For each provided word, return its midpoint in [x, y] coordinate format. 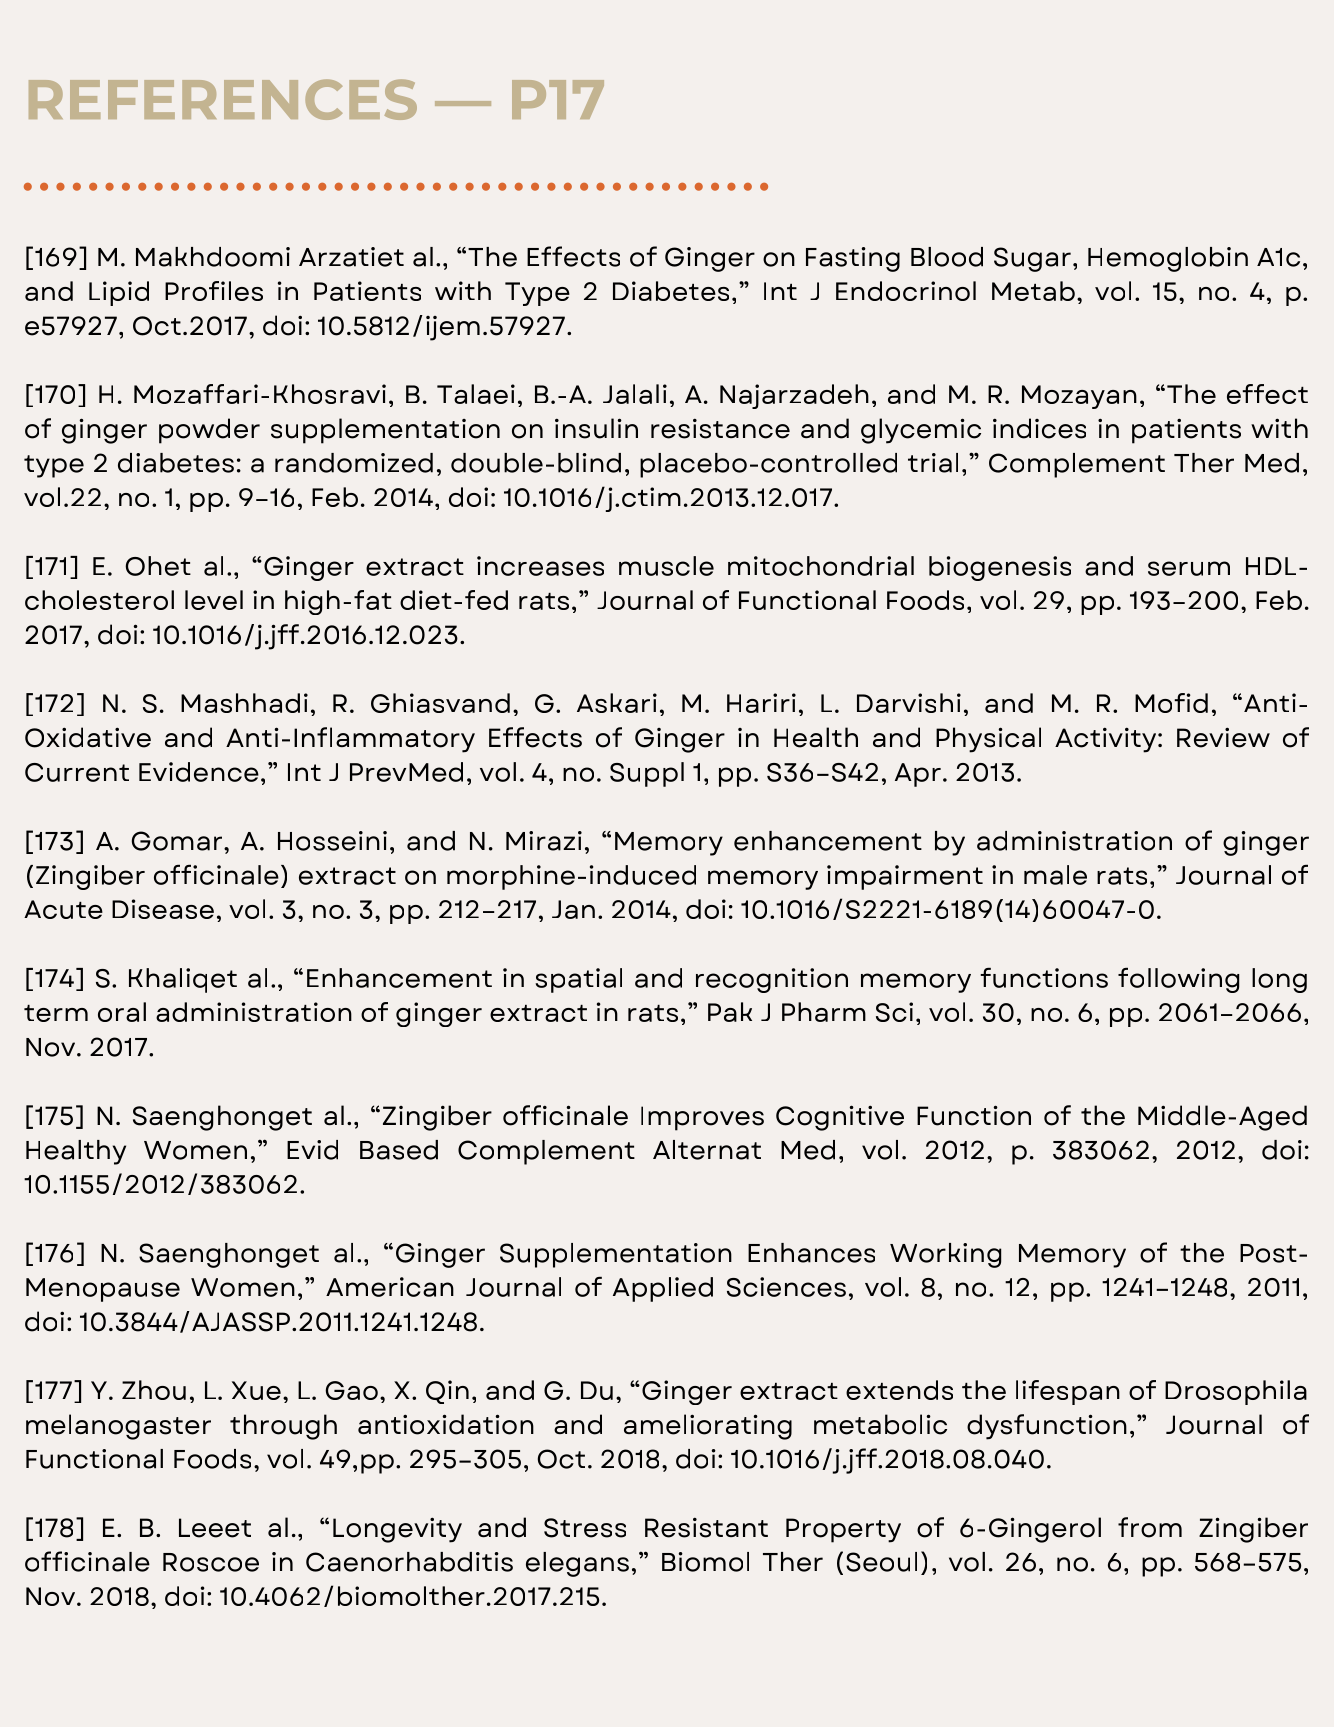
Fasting [853, 259]
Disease [163, 909]
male [1055, 875]
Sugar [1032, 259]
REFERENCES [223, 99]
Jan [573, 909]
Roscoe [211, 1562]
